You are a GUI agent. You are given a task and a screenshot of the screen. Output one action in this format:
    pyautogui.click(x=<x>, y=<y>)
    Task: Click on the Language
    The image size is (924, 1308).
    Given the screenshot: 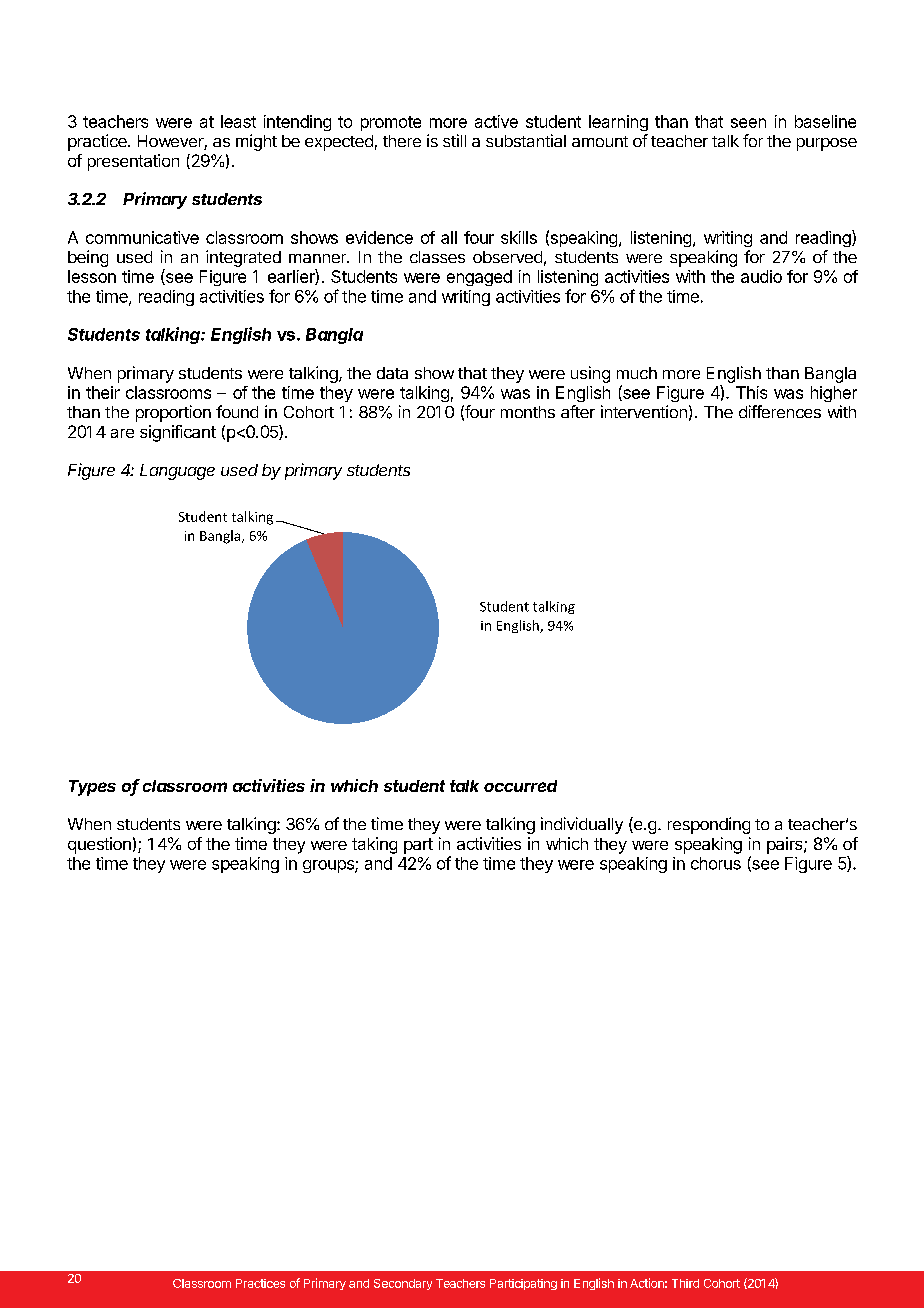 What is the action you would take?
    pyautogui.click(x=177, y=472)
